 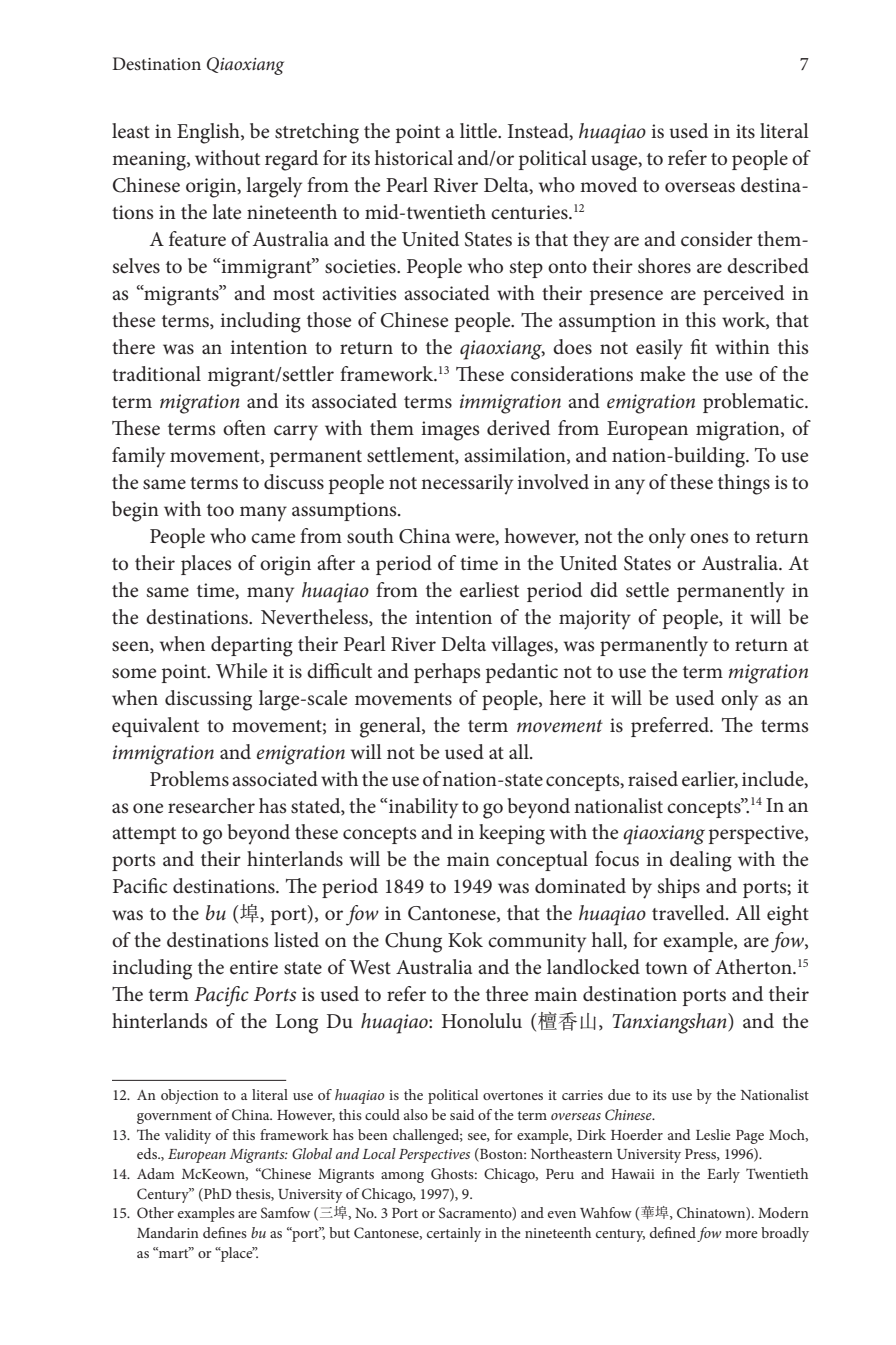 I want to click on late, so click(x=226, y=212).
